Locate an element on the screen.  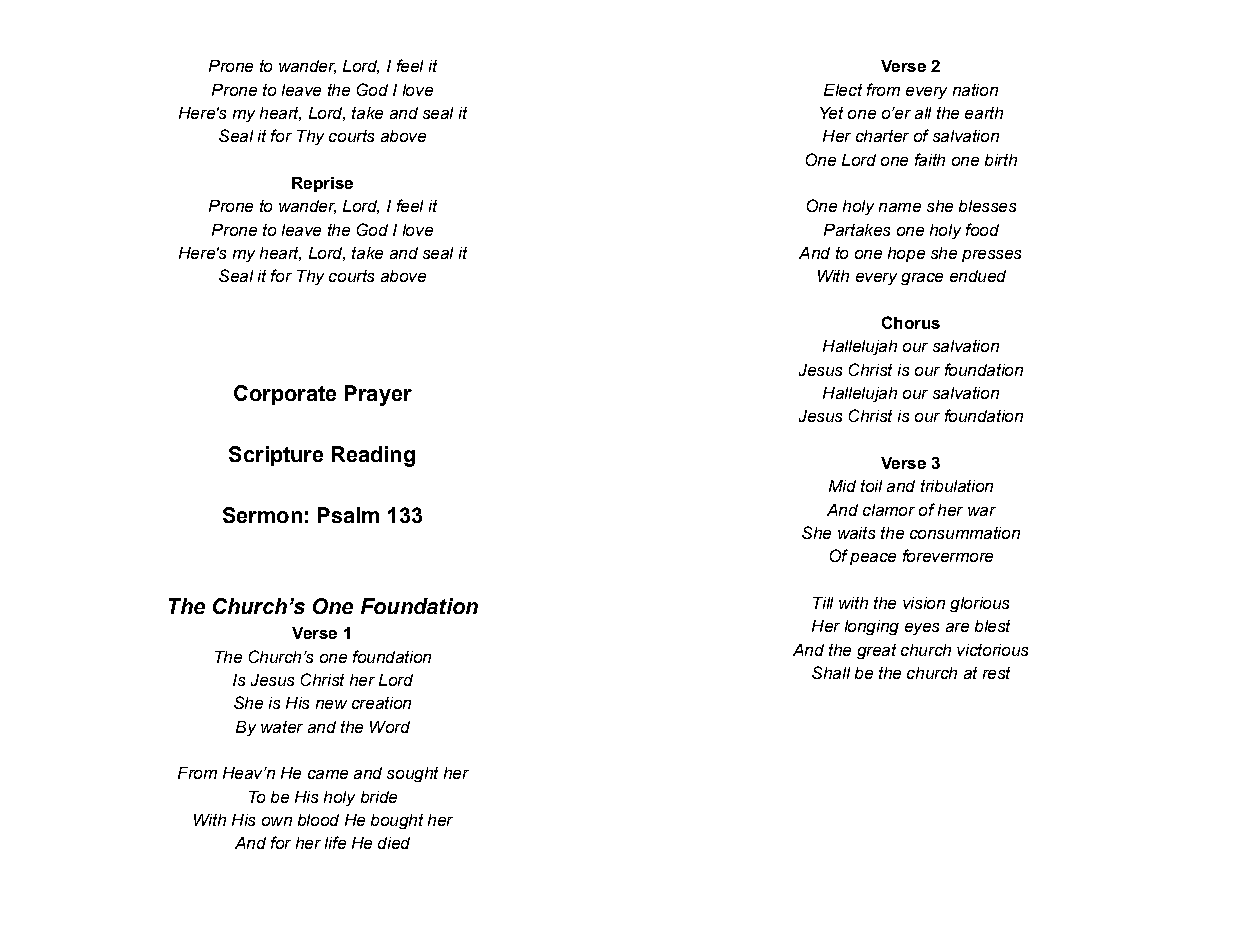
Reading is located at coordinates (373, 456).
